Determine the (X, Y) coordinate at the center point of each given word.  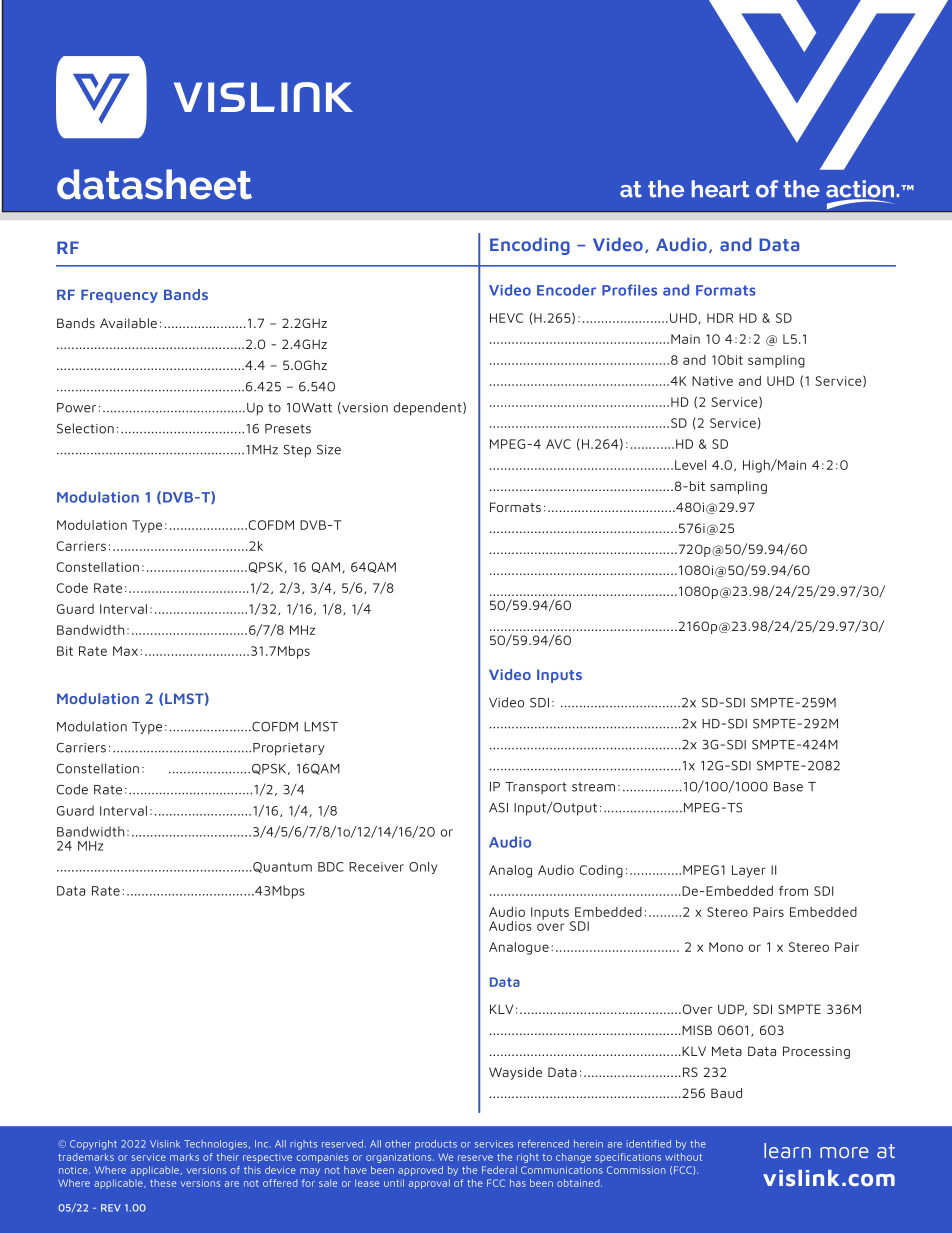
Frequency (119, 296)
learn (787, 1150)
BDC (331, 867)
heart (720, 189)
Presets (288, 429)
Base (788, 787)
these (163, 1183)
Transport (536, 788)
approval (429, 1184)
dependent (429, 409)
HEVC (506, 318)
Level (690, 465)
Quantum (281, 867)
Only (423, 868)
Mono (726, 947)
